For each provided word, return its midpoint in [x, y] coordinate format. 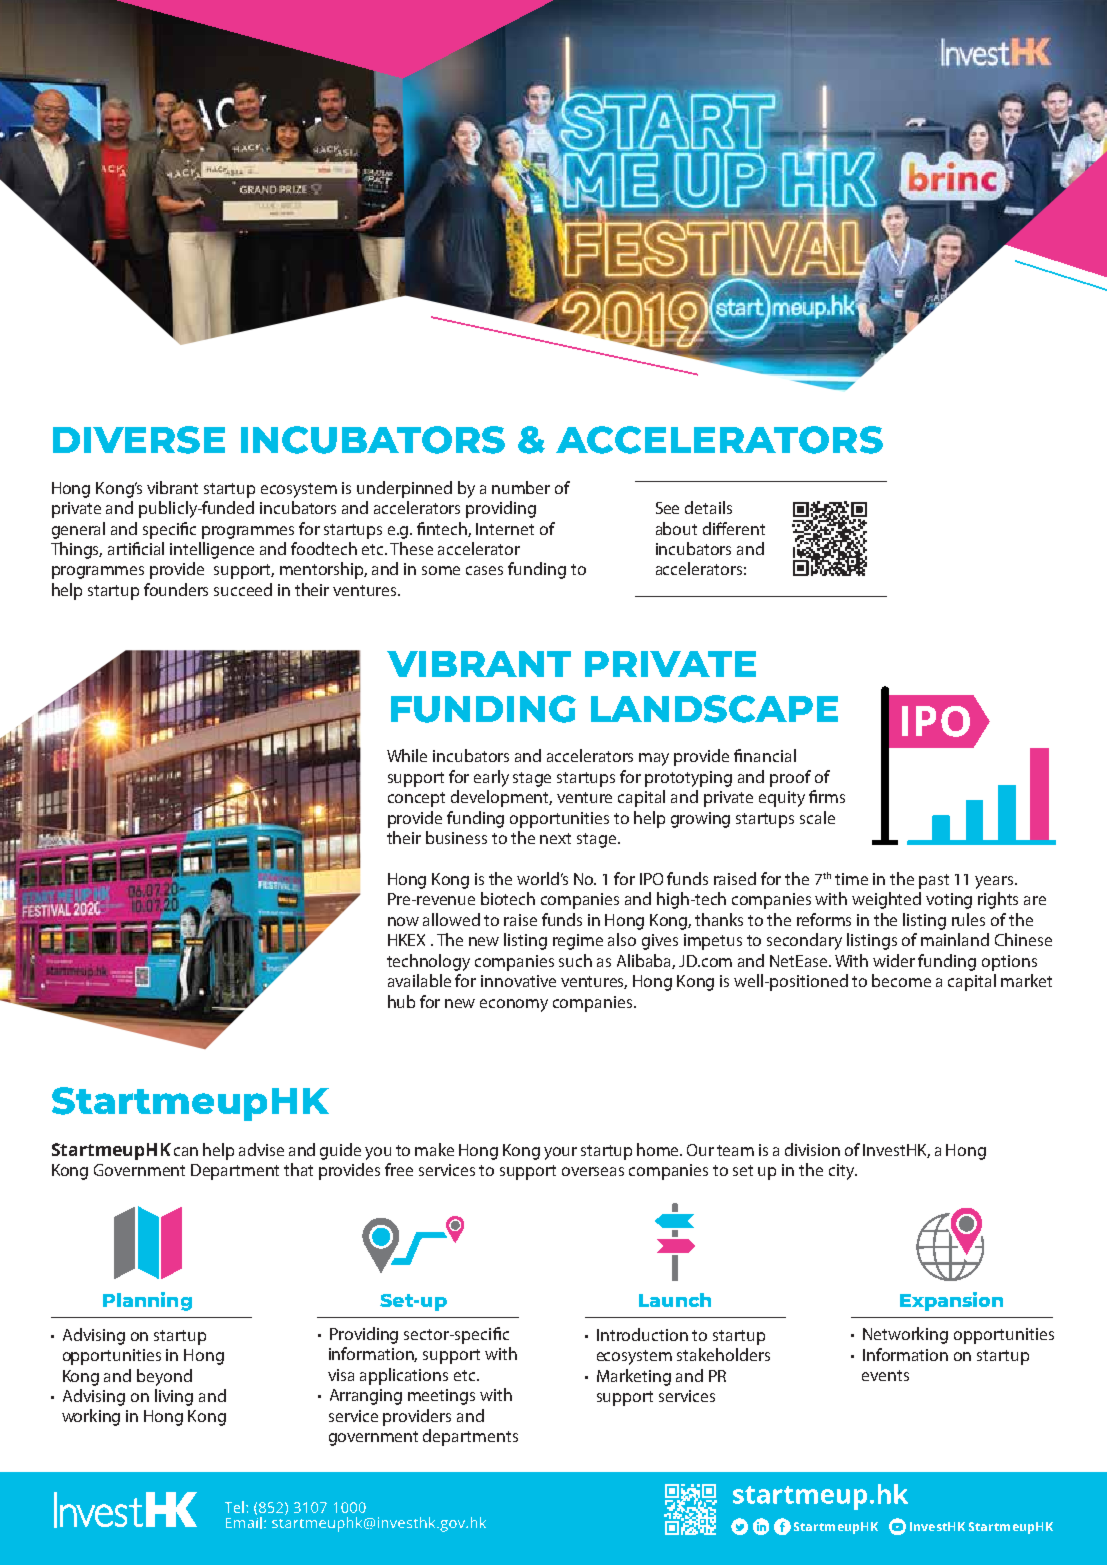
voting [949, 901]
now [403, 921]
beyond [164, 1377]
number [521, 487]
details [708, 507]
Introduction [642, 1334]
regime [578, 942]
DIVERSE [139, 440]
